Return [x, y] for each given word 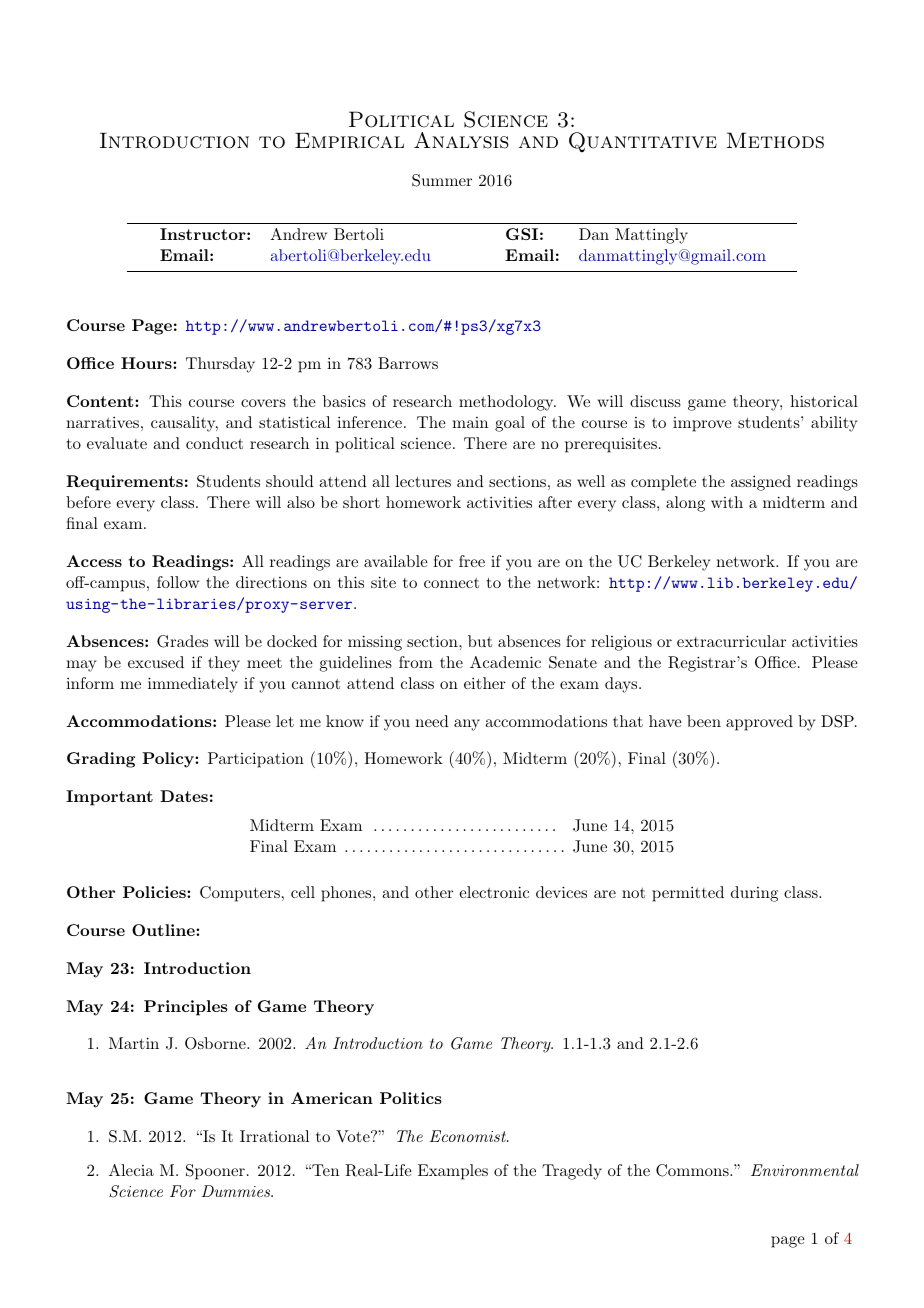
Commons [693, 1170]
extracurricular [731, 641]
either [485, 683]
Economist [469, 1136]
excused [156, 662]
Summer [442, 180]
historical [824, 401]
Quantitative [643, 142]
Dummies [237, 1191]
